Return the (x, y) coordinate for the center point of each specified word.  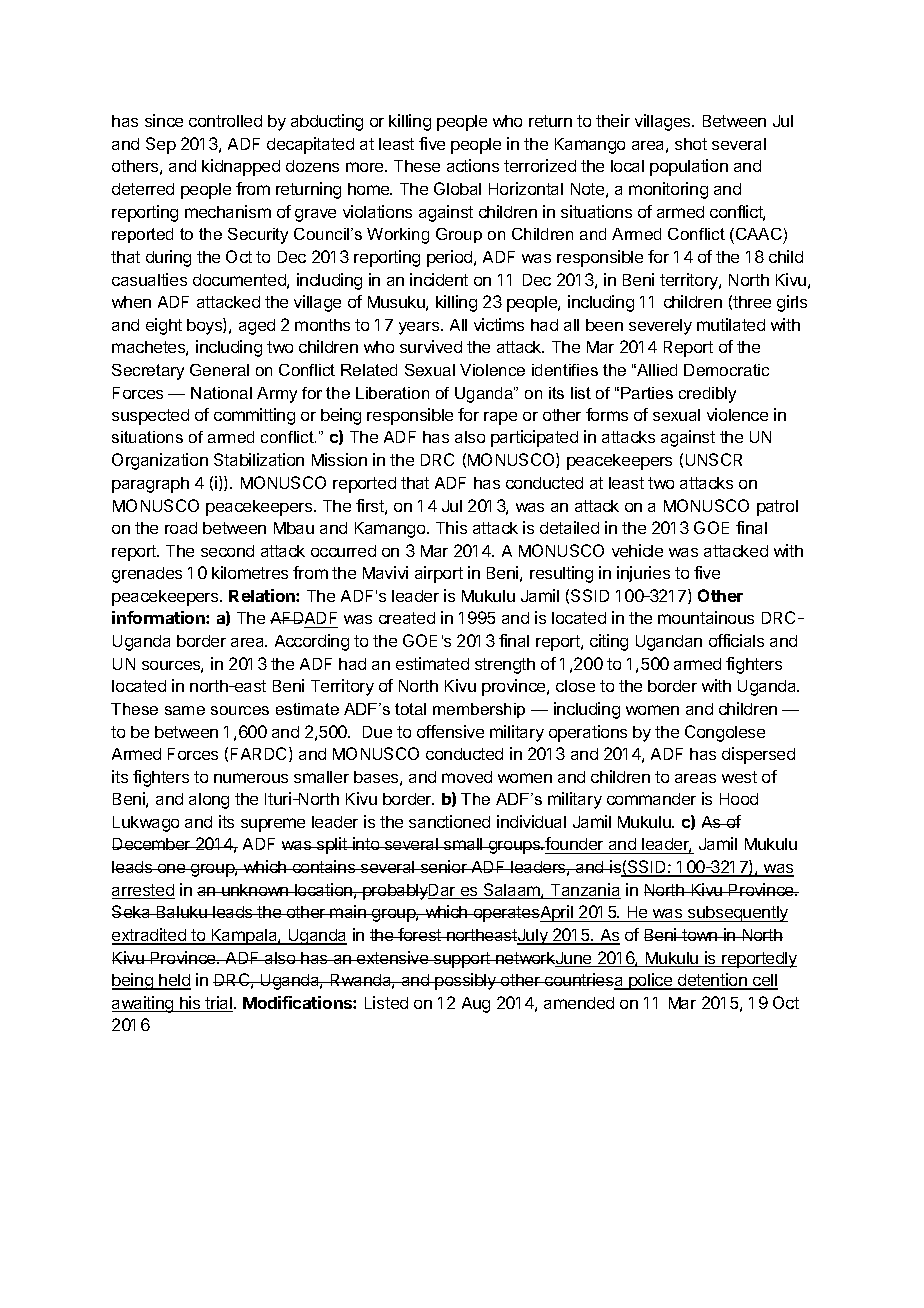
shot (691, 144)
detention (712, 981)
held (174, 981)
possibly (465, 981)
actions (473, 165)
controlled (225, 121)
